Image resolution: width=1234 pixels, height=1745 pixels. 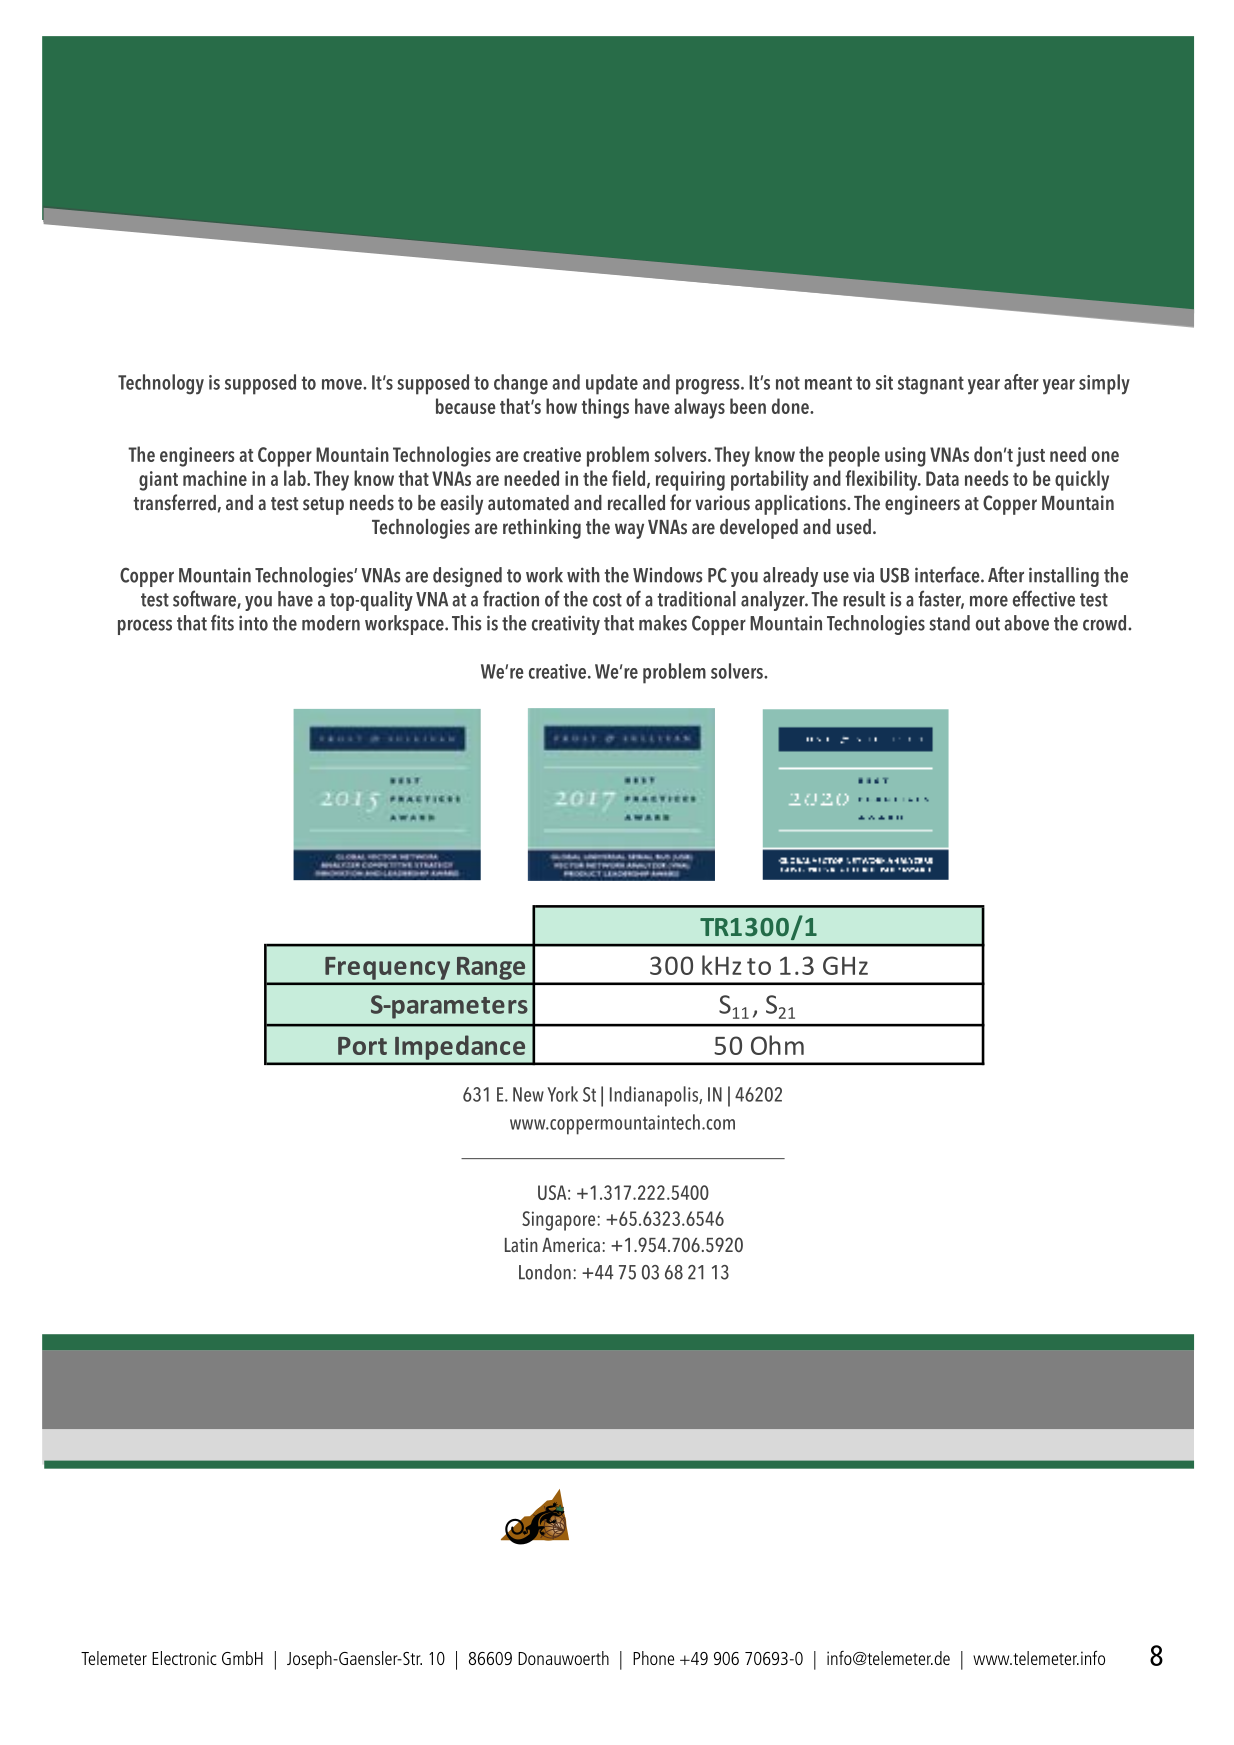 I want to click on Singapore, so click(x=560, y=1221).
